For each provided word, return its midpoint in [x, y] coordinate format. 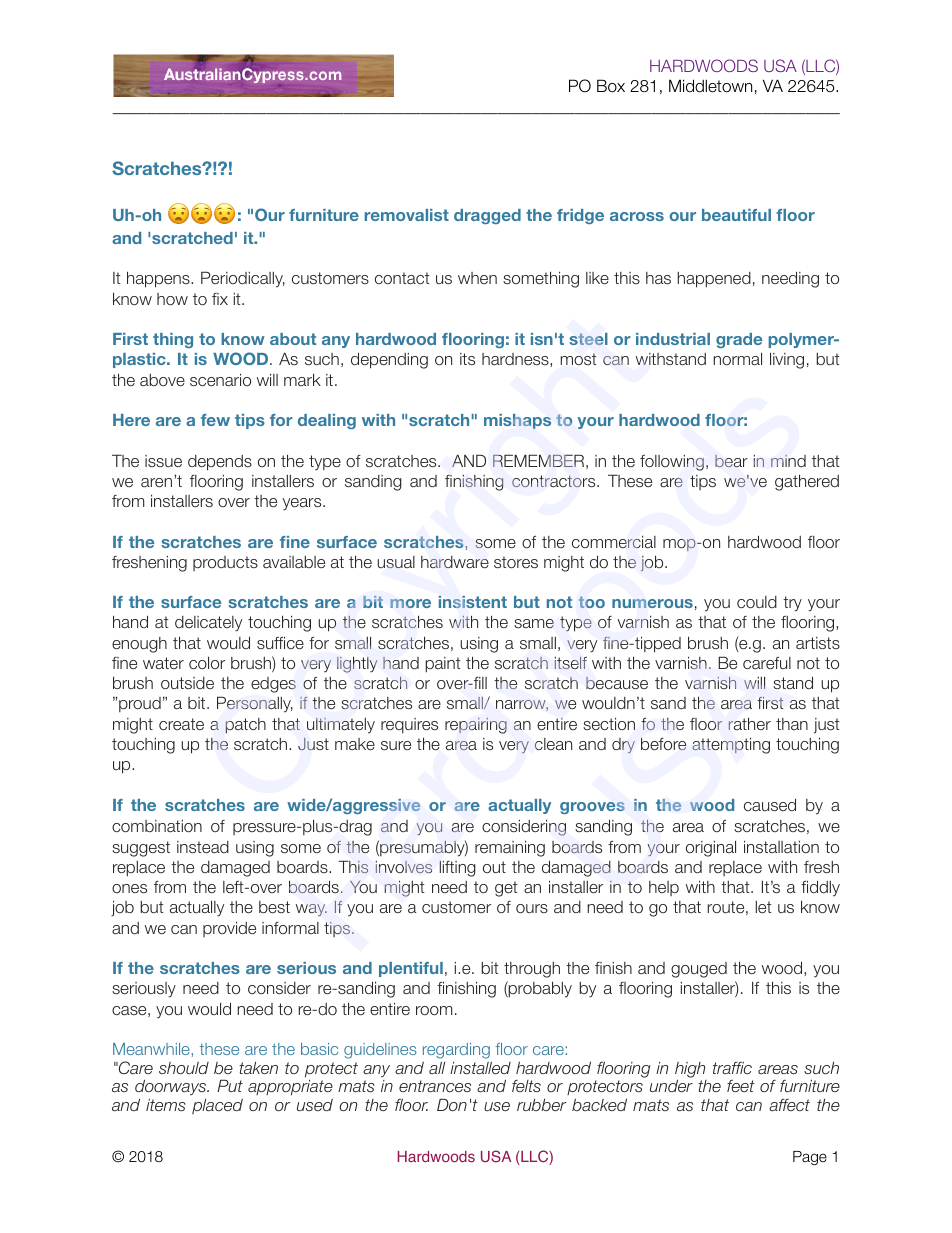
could [757, 602]
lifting [458, 869]
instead [203, 847]
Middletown [710, 86]
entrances [435, 1086]
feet [741, 1086]
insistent [473, 602]
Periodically [243, 279]
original [711, 848]
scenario [220, 379]
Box [611, 86]
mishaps [517, 421]
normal [737, 358]
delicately [208, 624]
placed [217, 1106]
